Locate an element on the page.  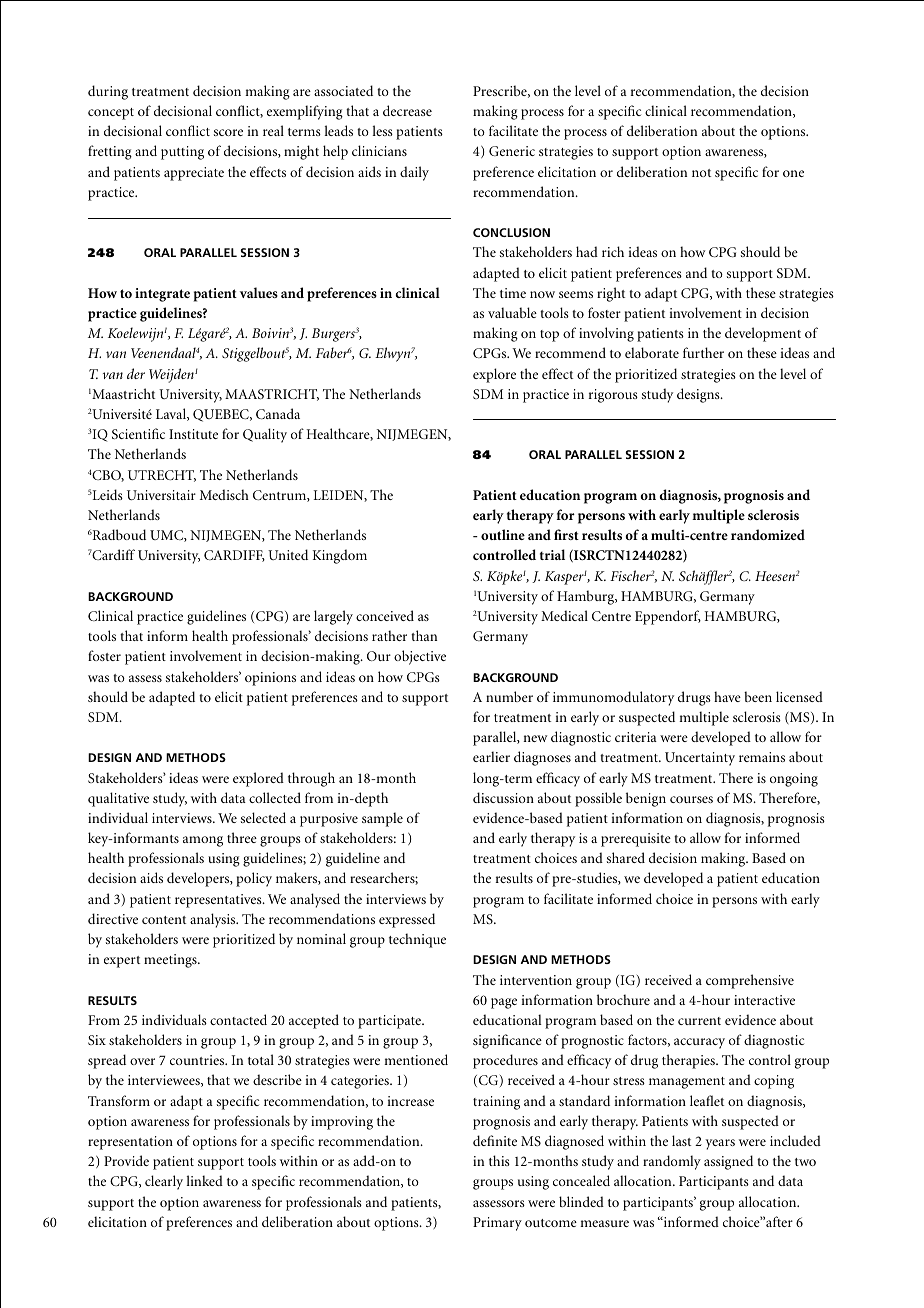
this is located at coordinates (499, 1160).
